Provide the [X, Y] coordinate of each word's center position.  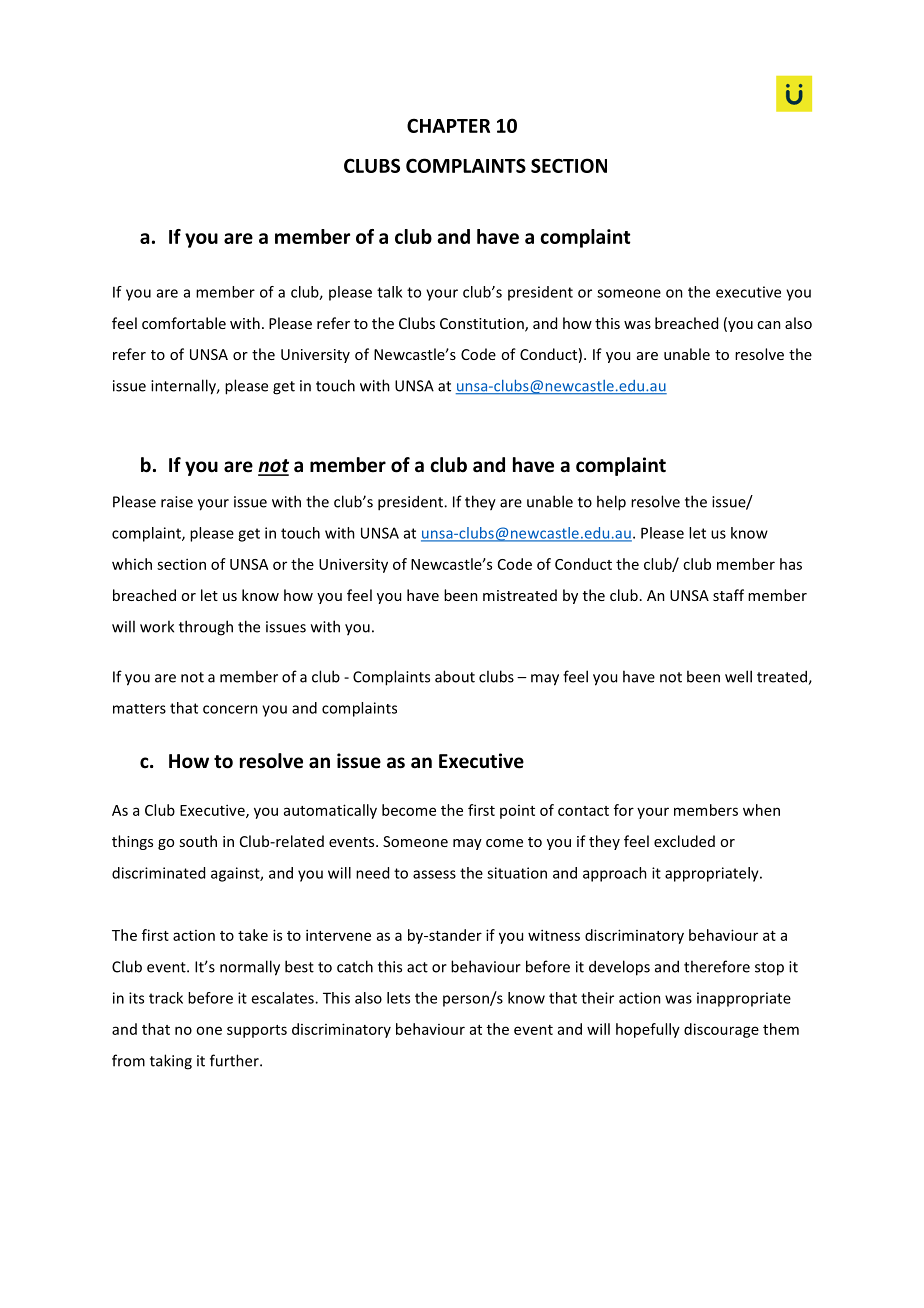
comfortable [184, 323]
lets [398, 998]
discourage [721, 1030]
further [235, 1060]
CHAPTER [448, 125]
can [769, 325]
